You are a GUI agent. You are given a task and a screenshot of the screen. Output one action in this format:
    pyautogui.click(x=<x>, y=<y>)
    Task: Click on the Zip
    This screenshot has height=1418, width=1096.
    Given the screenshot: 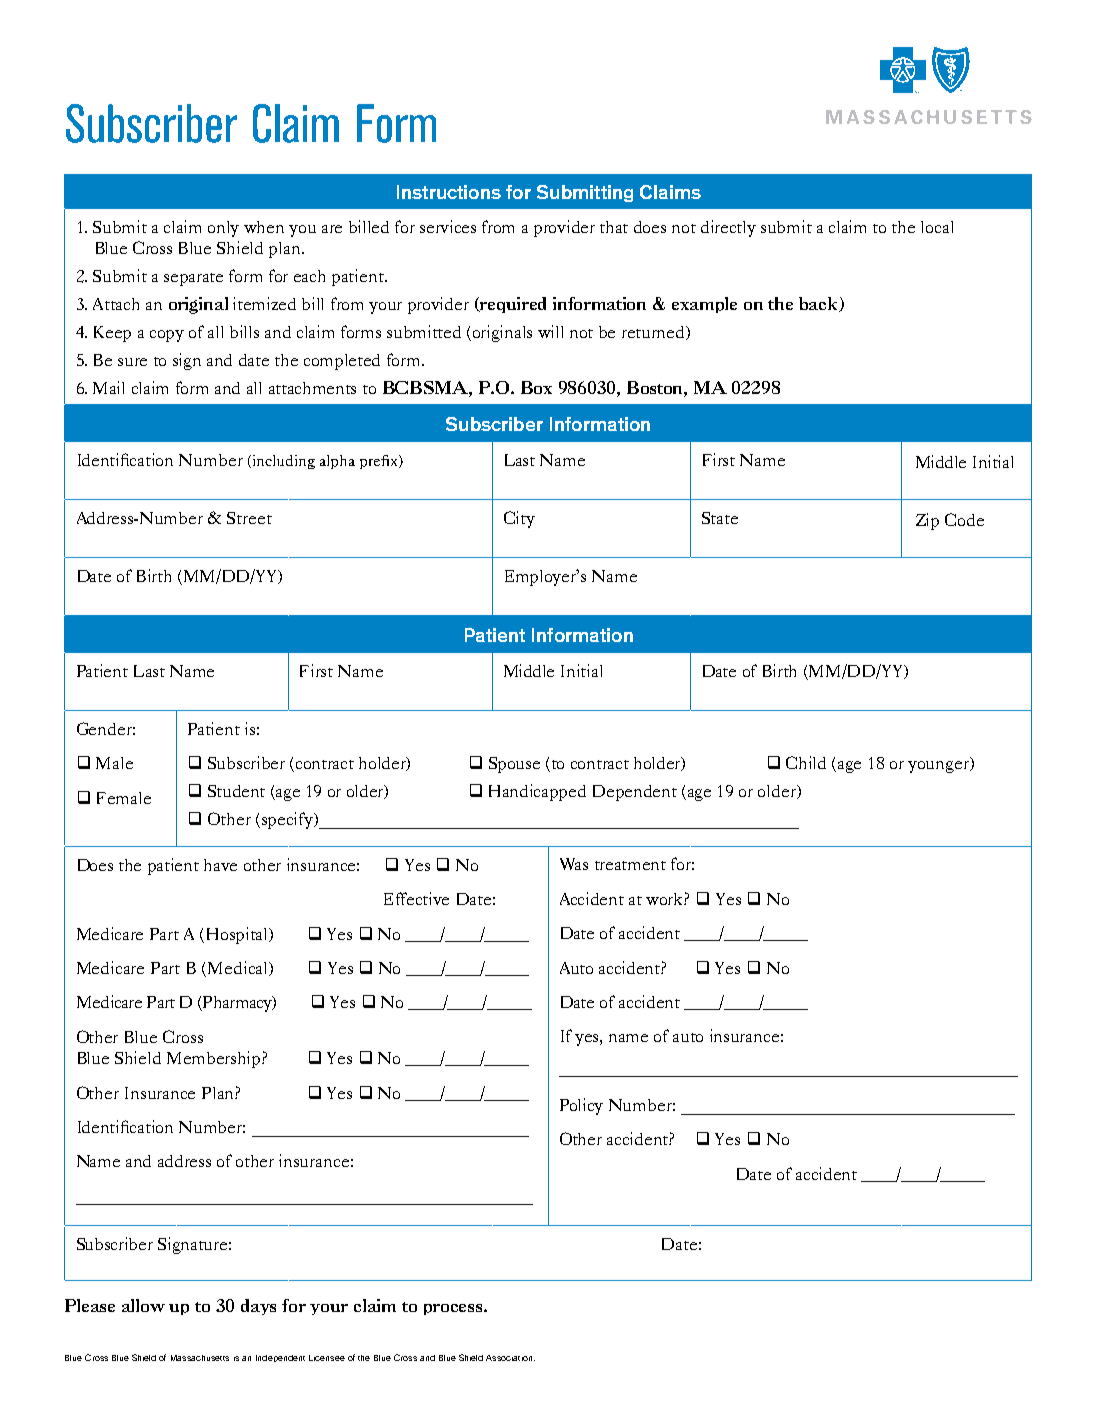 What is the action you would take?
    pyautogui.click(x=927, y=521)
